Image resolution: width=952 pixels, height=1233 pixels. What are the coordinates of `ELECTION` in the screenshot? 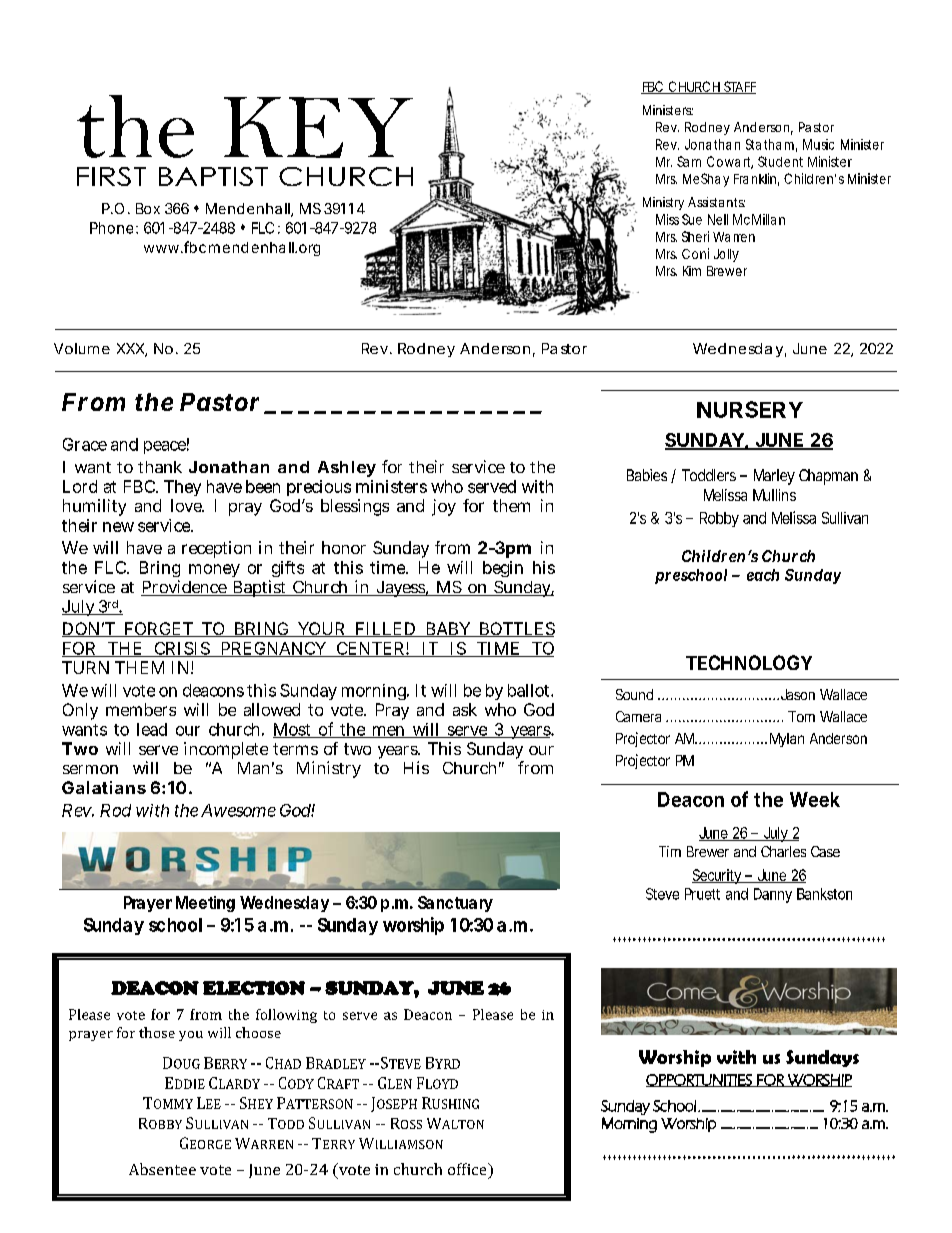 It's located at (254, 988).
